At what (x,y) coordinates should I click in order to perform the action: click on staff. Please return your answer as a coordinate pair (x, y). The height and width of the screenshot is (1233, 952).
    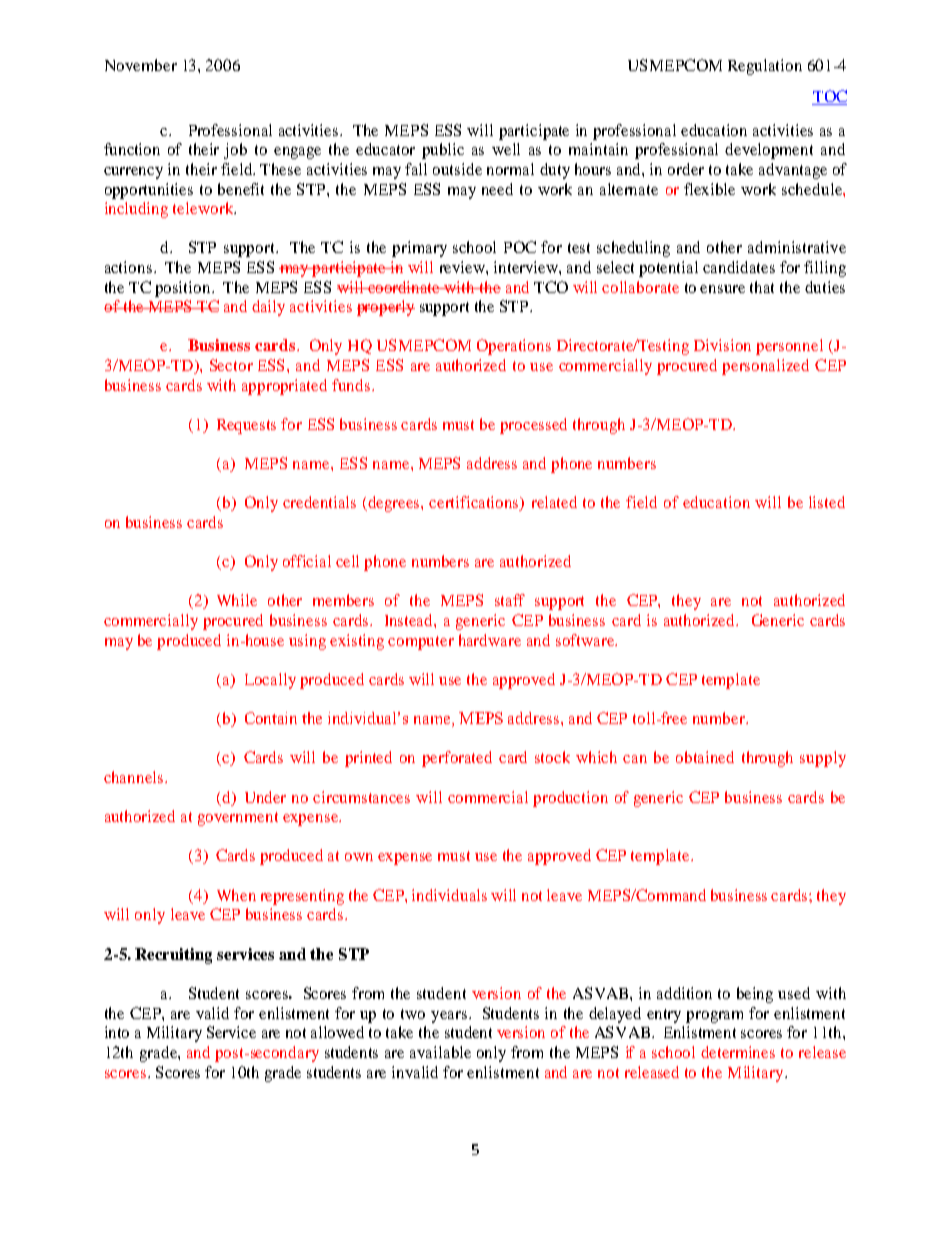
    Looking at the image, I should click on (510, 600).
